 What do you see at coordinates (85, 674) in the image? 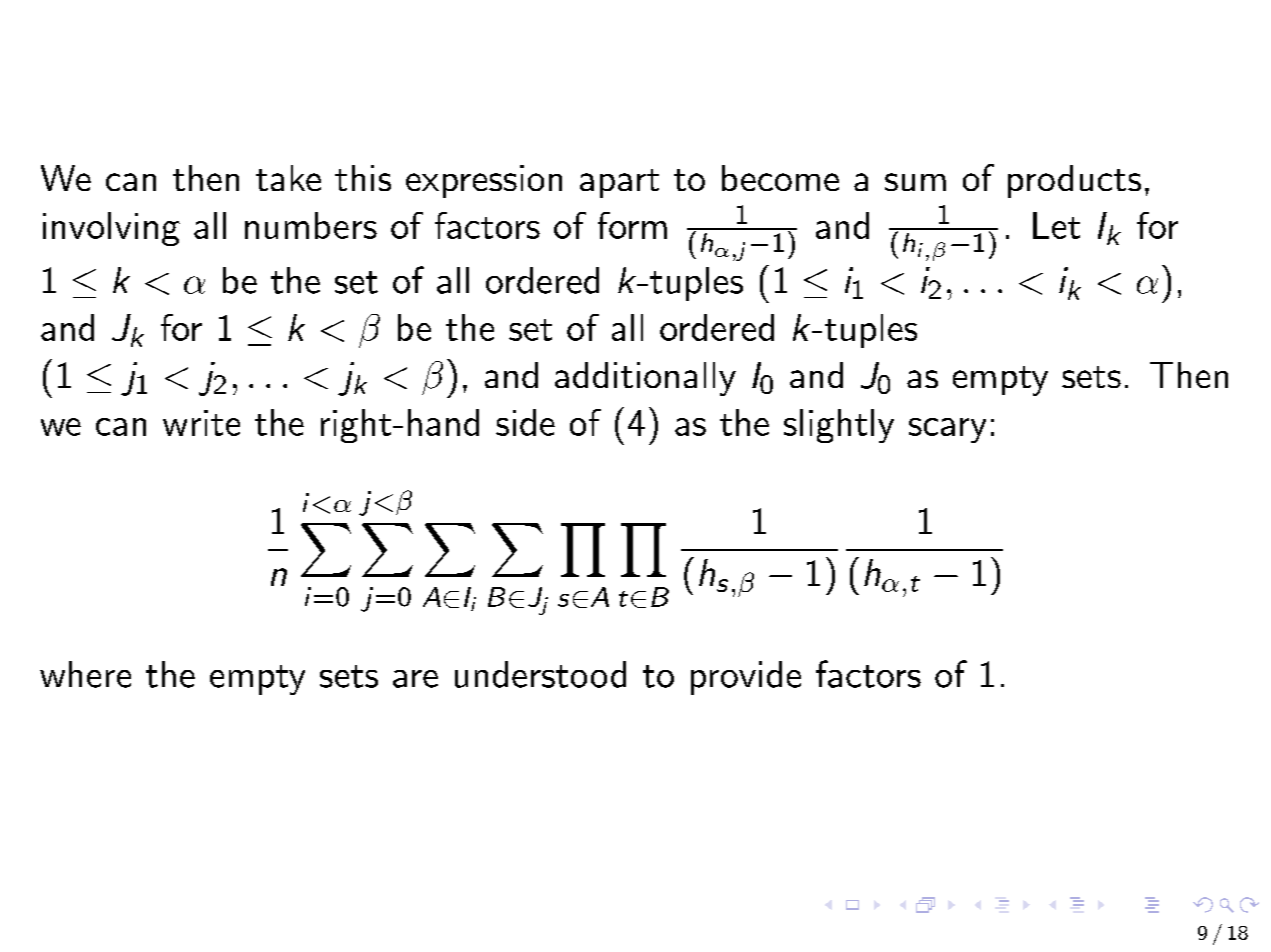
I see `where` at bounding box center [85, 674].
